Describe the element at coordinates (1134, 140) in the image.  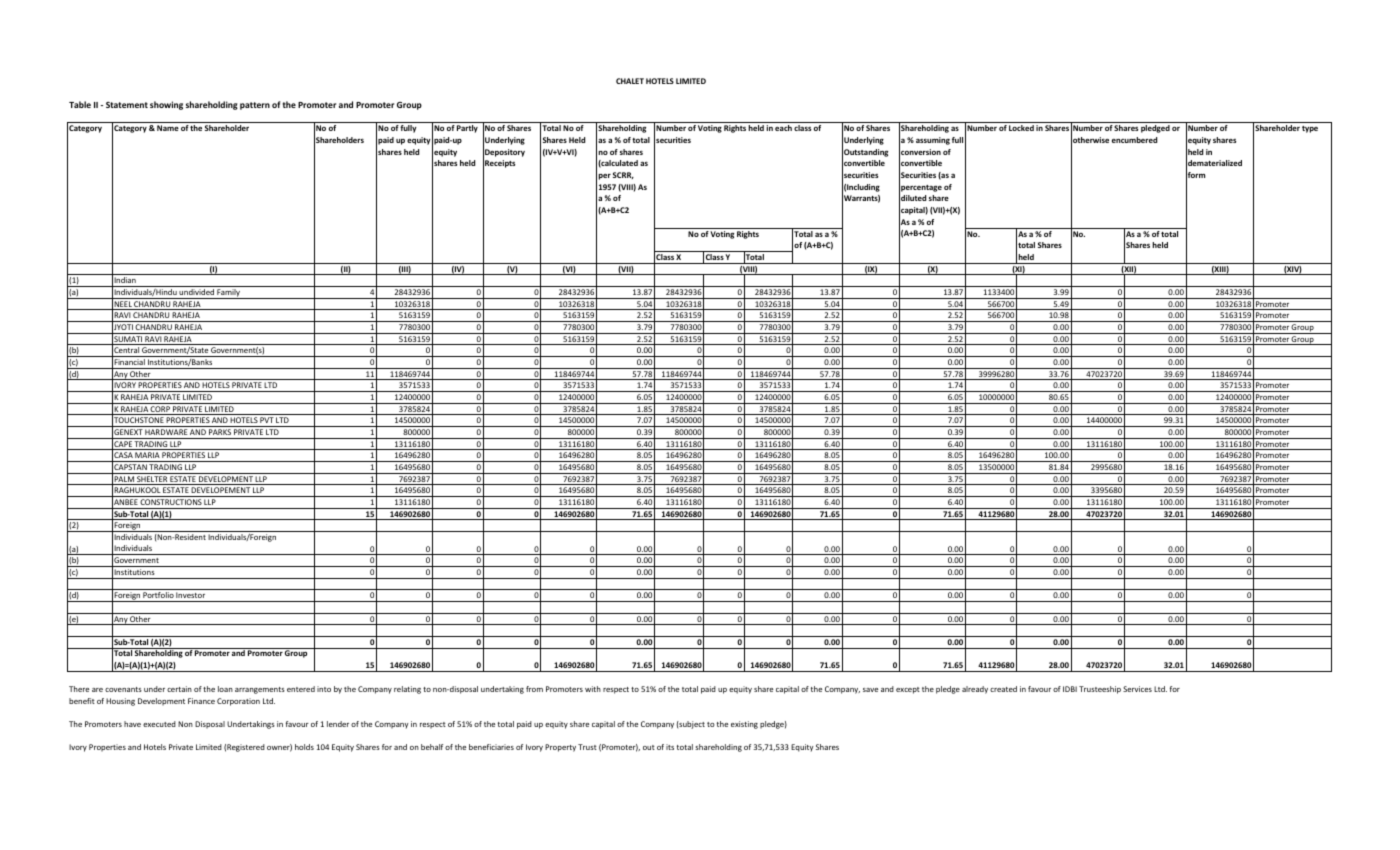
I see `encumbered` at that location.
